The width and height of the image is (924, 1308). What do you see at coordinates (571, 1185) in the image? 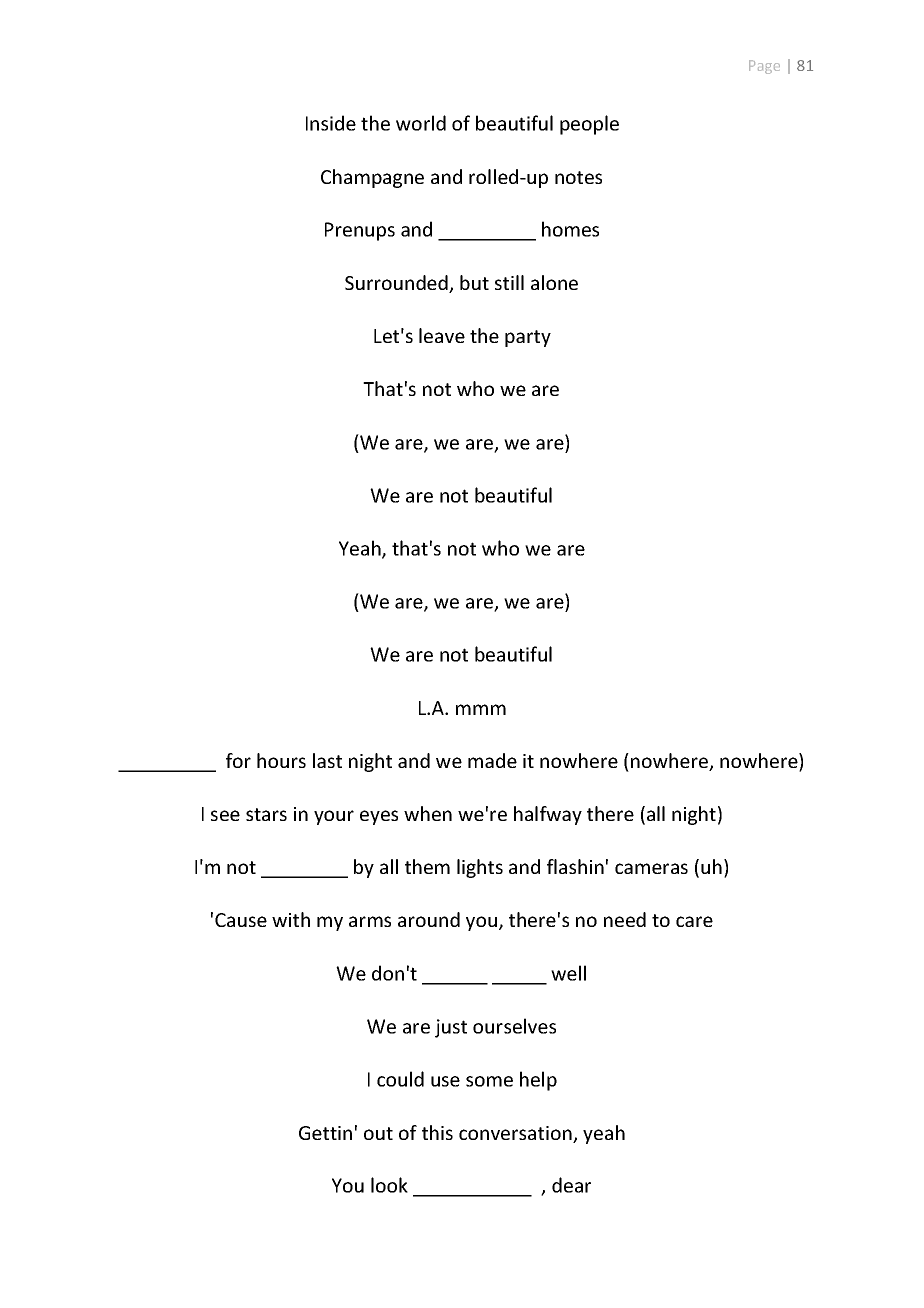
I see `dear` at bounding box center [571, 1185].
